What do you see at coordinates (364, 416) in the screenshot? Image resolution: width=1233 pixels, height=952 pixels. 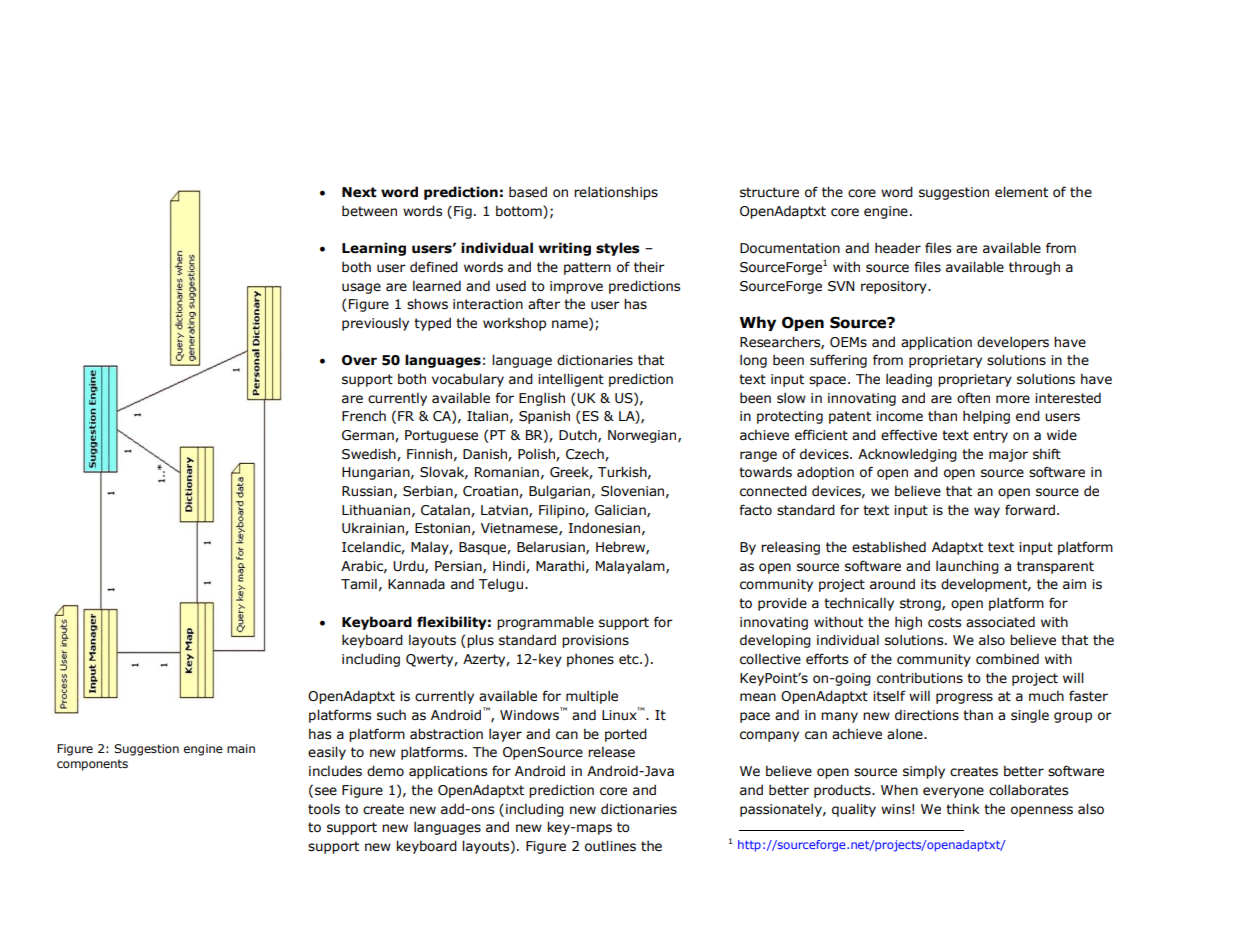 I see `French` at bounding box center [364, 416].
